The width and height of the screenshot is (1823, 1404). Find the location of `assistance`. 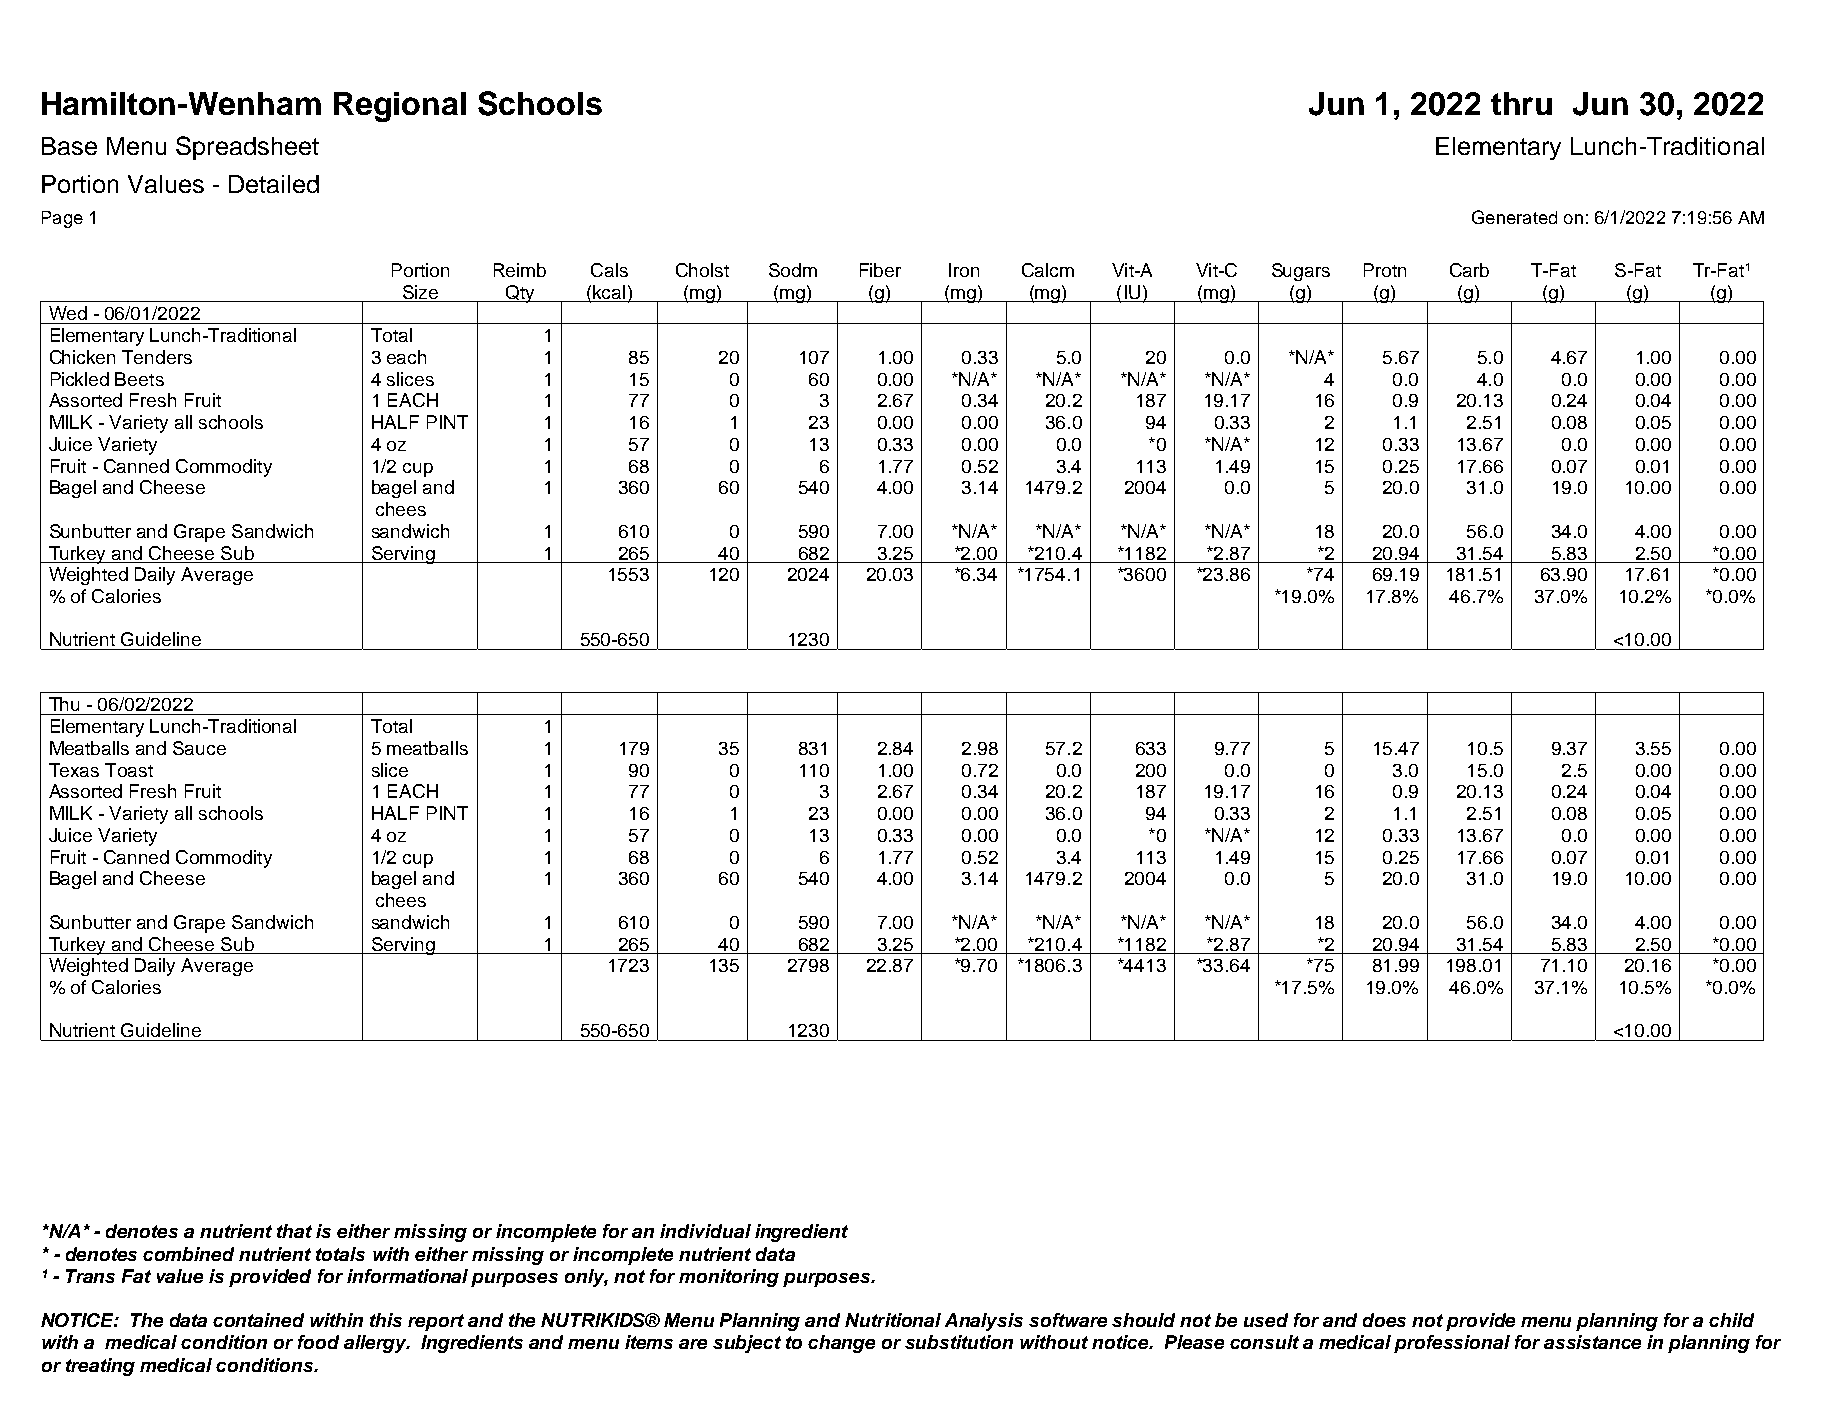

assistance is located at coordinates (1592, 1342).
